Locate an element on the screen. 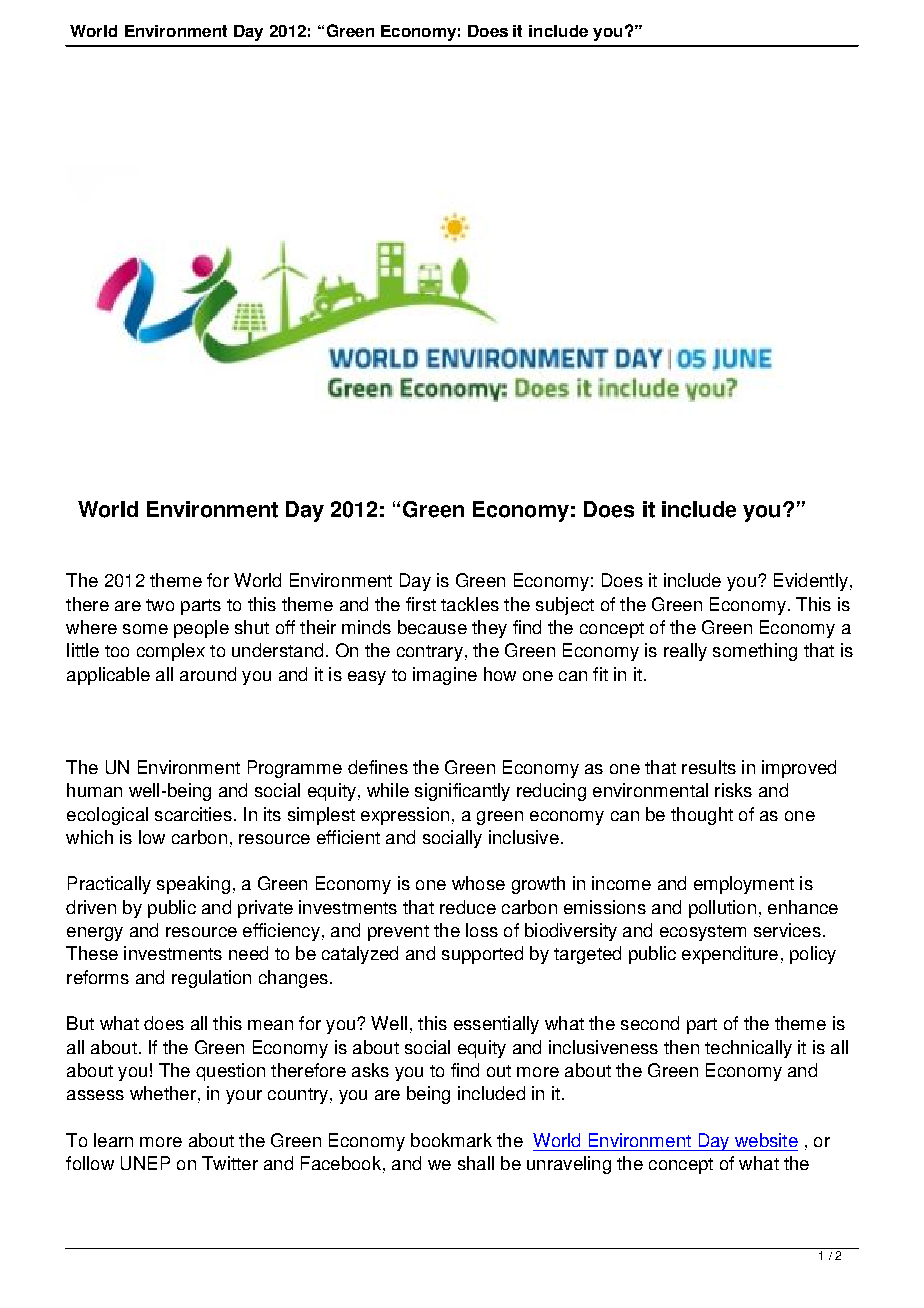 The width and height of the screenshot is (924, 1308). significantly is located at coordinates (462, 792).
